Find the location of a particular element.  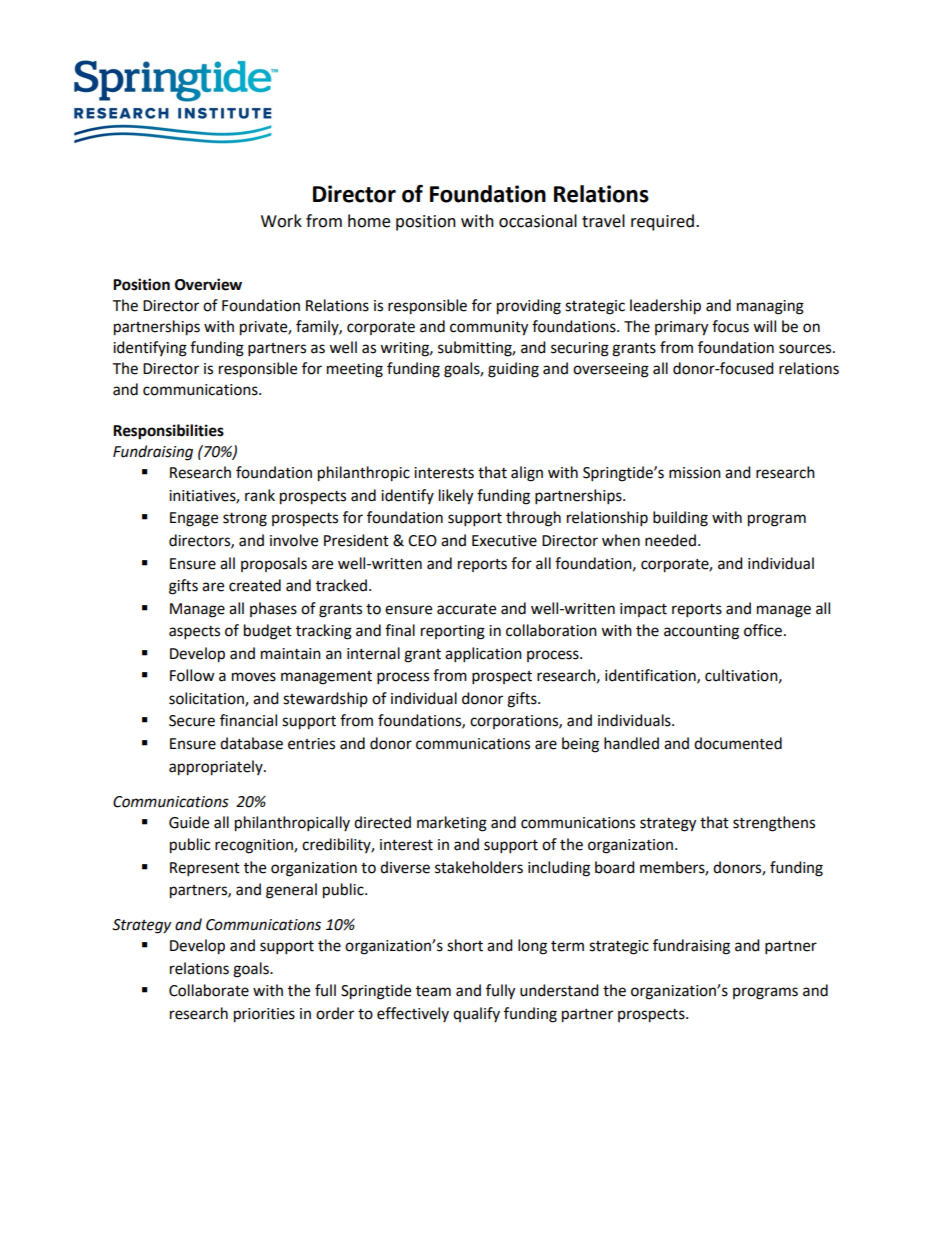

Responsibilities is located at coordinates (168, 432).
